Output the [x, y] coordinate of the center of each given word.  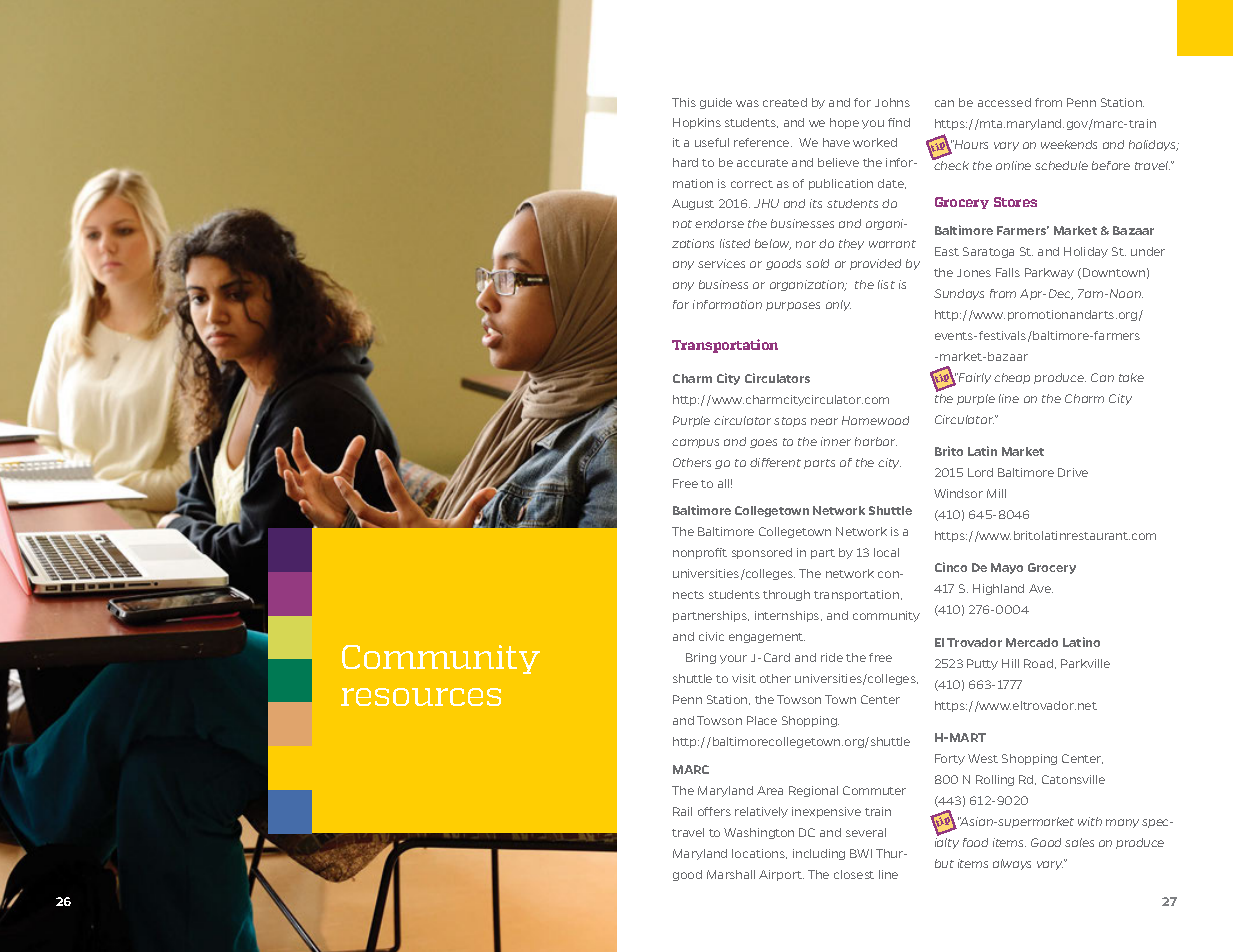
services [721, 263]
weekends [1069, 144]
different [775, 462]
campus [695, 443]
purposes [793, 306]
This [684, 102]
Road [1040, 664]
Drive [1073, 472]
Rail [682, 811]
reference [763, 142]
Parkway [1049, 273]
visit [744, 678]
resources [421, 697]
